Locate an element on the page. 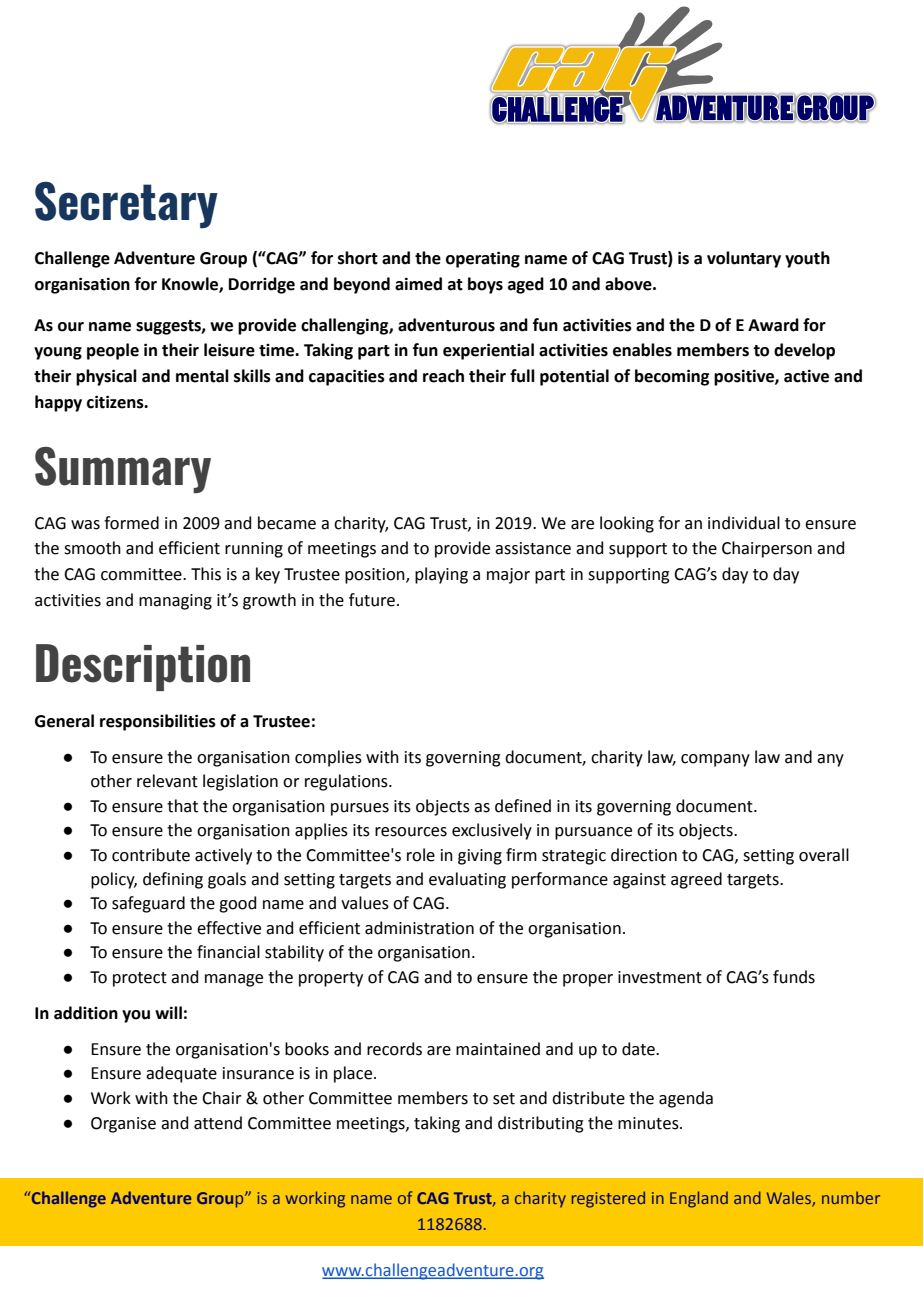 This page has width=924, height=1307. funds is located at coordinates (794, 977).
